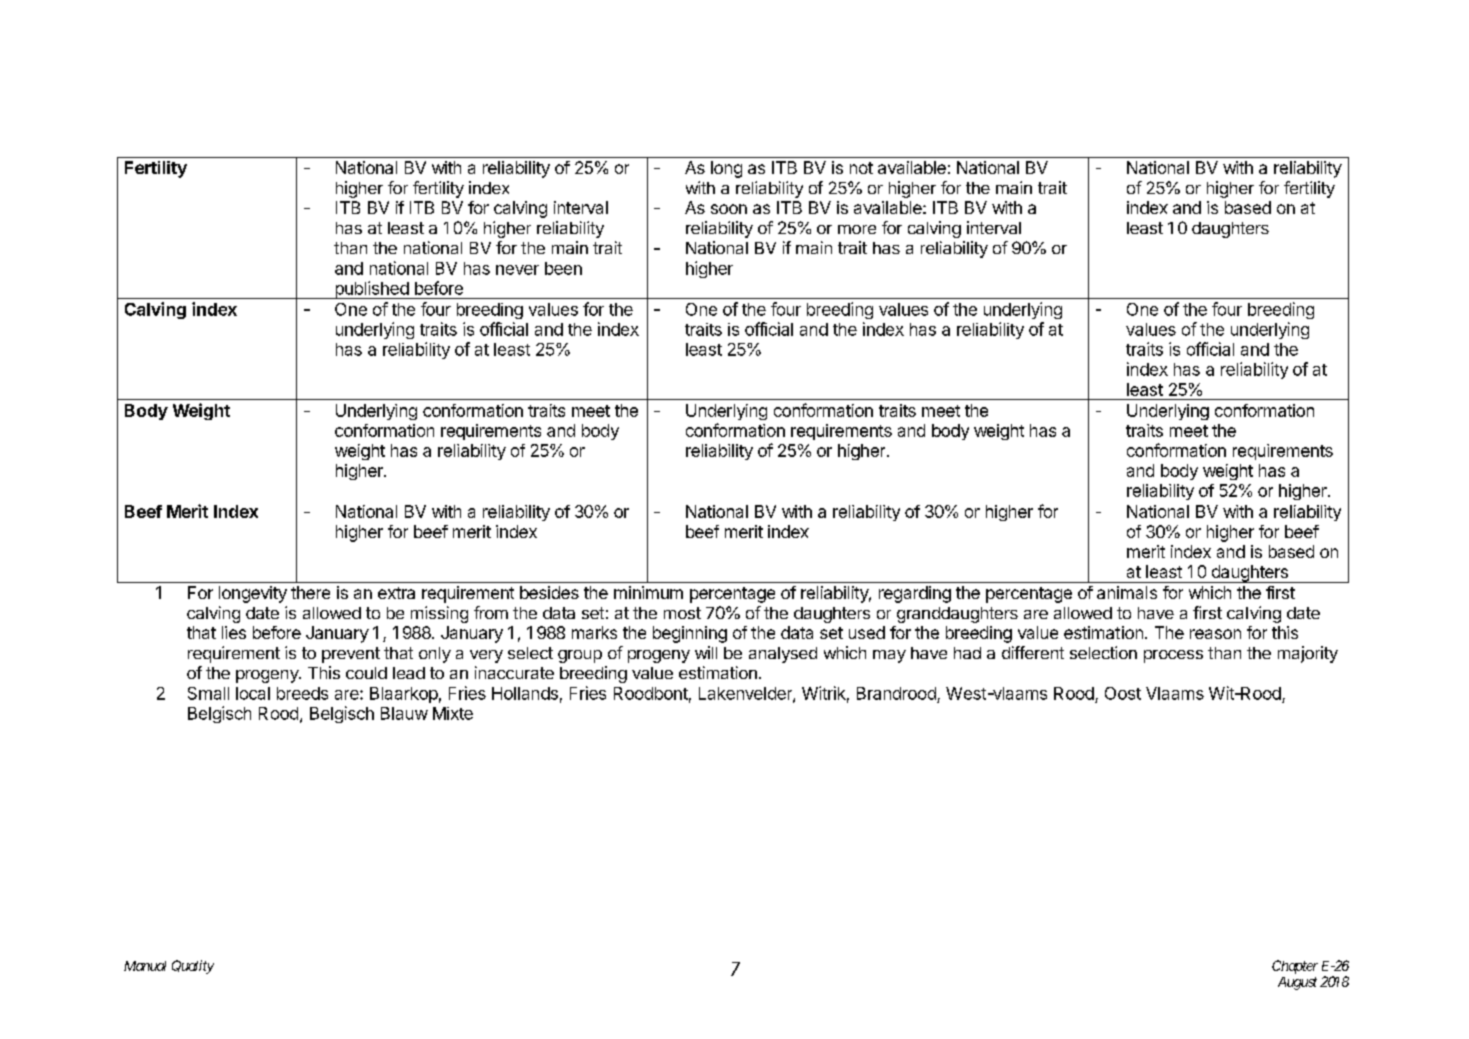  I want to click on been, so click(563, 268).
